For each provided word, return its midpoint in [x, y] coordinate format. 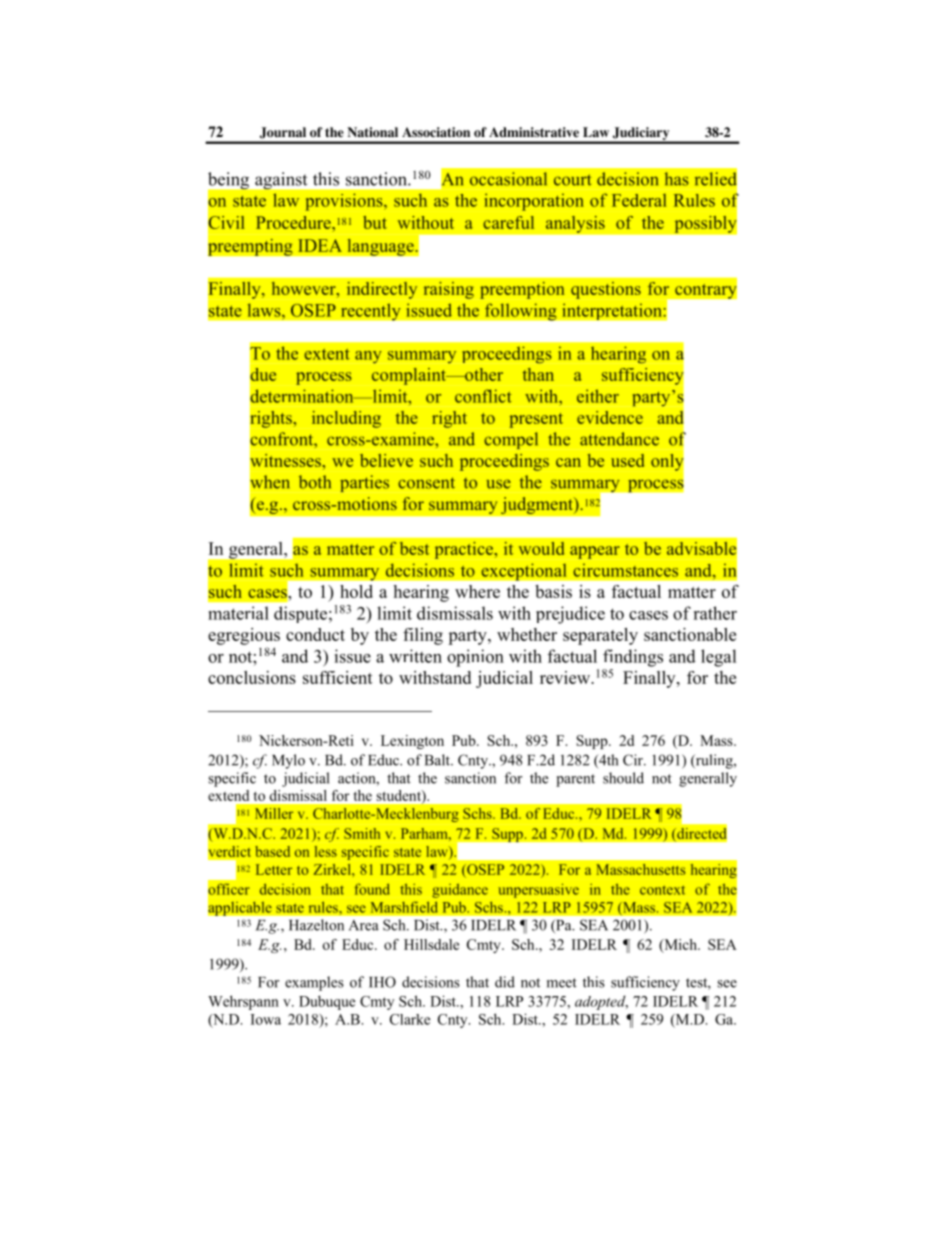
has [677, 179]
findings [633, 658]
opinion [475, 658]
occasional [508, 179]
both [315, 482]
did [505, 982]
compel [511, 440]
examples [314, 983]
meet [562, 983]
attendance [619, 439]
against [281, 180]
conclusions [252, 677]
